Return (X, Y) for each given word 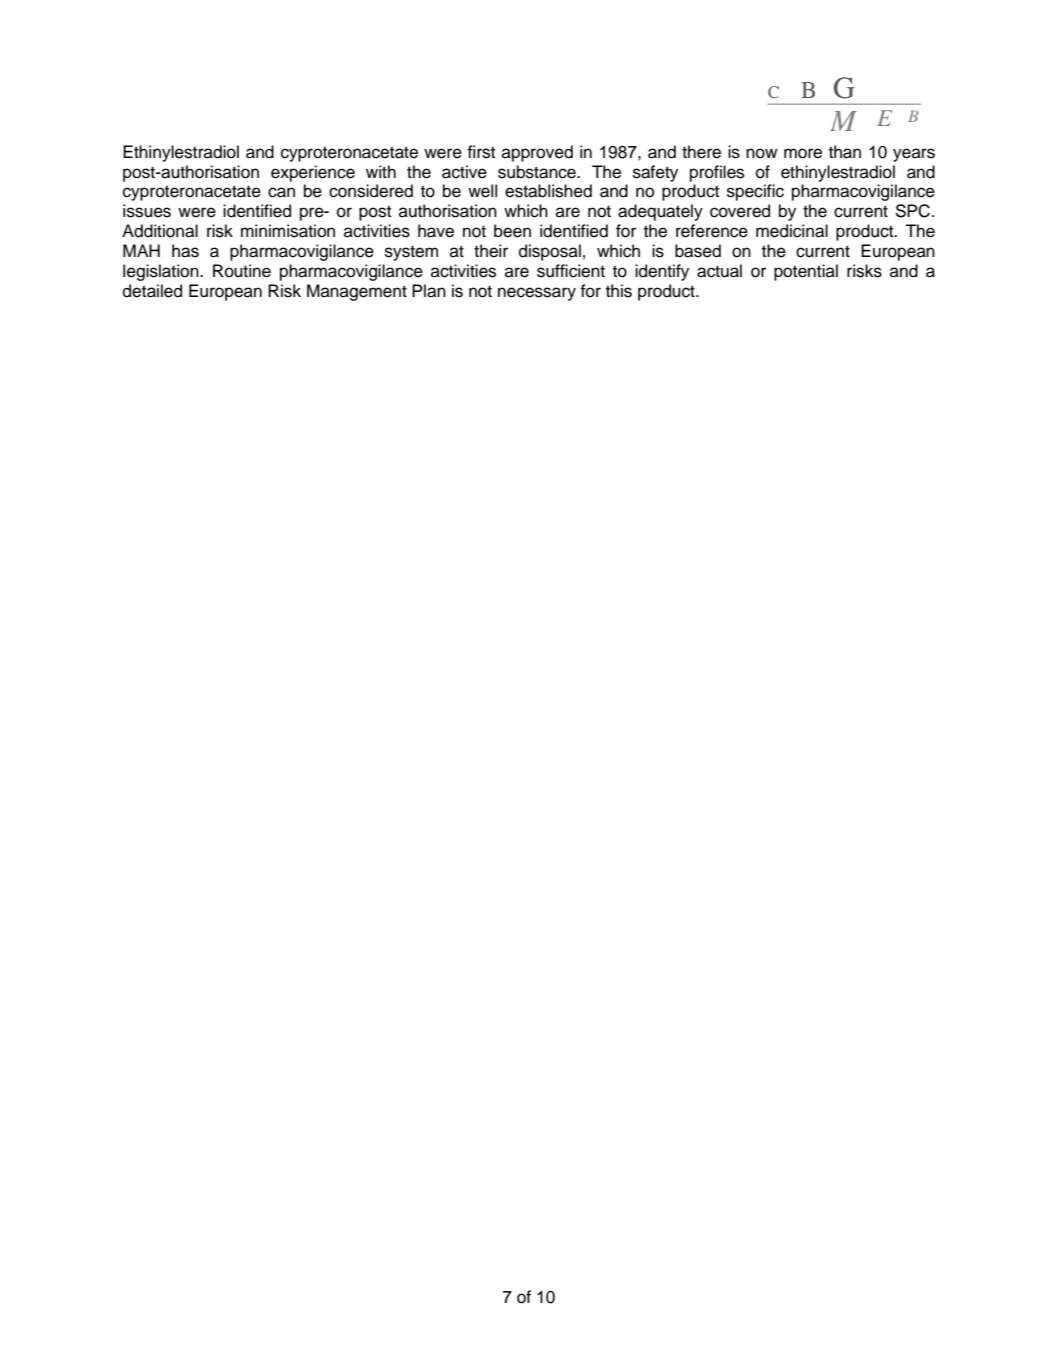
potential (806, 272)
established (548, 191)
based (698, 251)
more (803, 153)
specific (755, 192)
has (185, 251)
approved (537, 153)
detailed (152, 291)
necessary (537, 294)
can (281, 192)
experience (313, 173)
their (491, 251)
